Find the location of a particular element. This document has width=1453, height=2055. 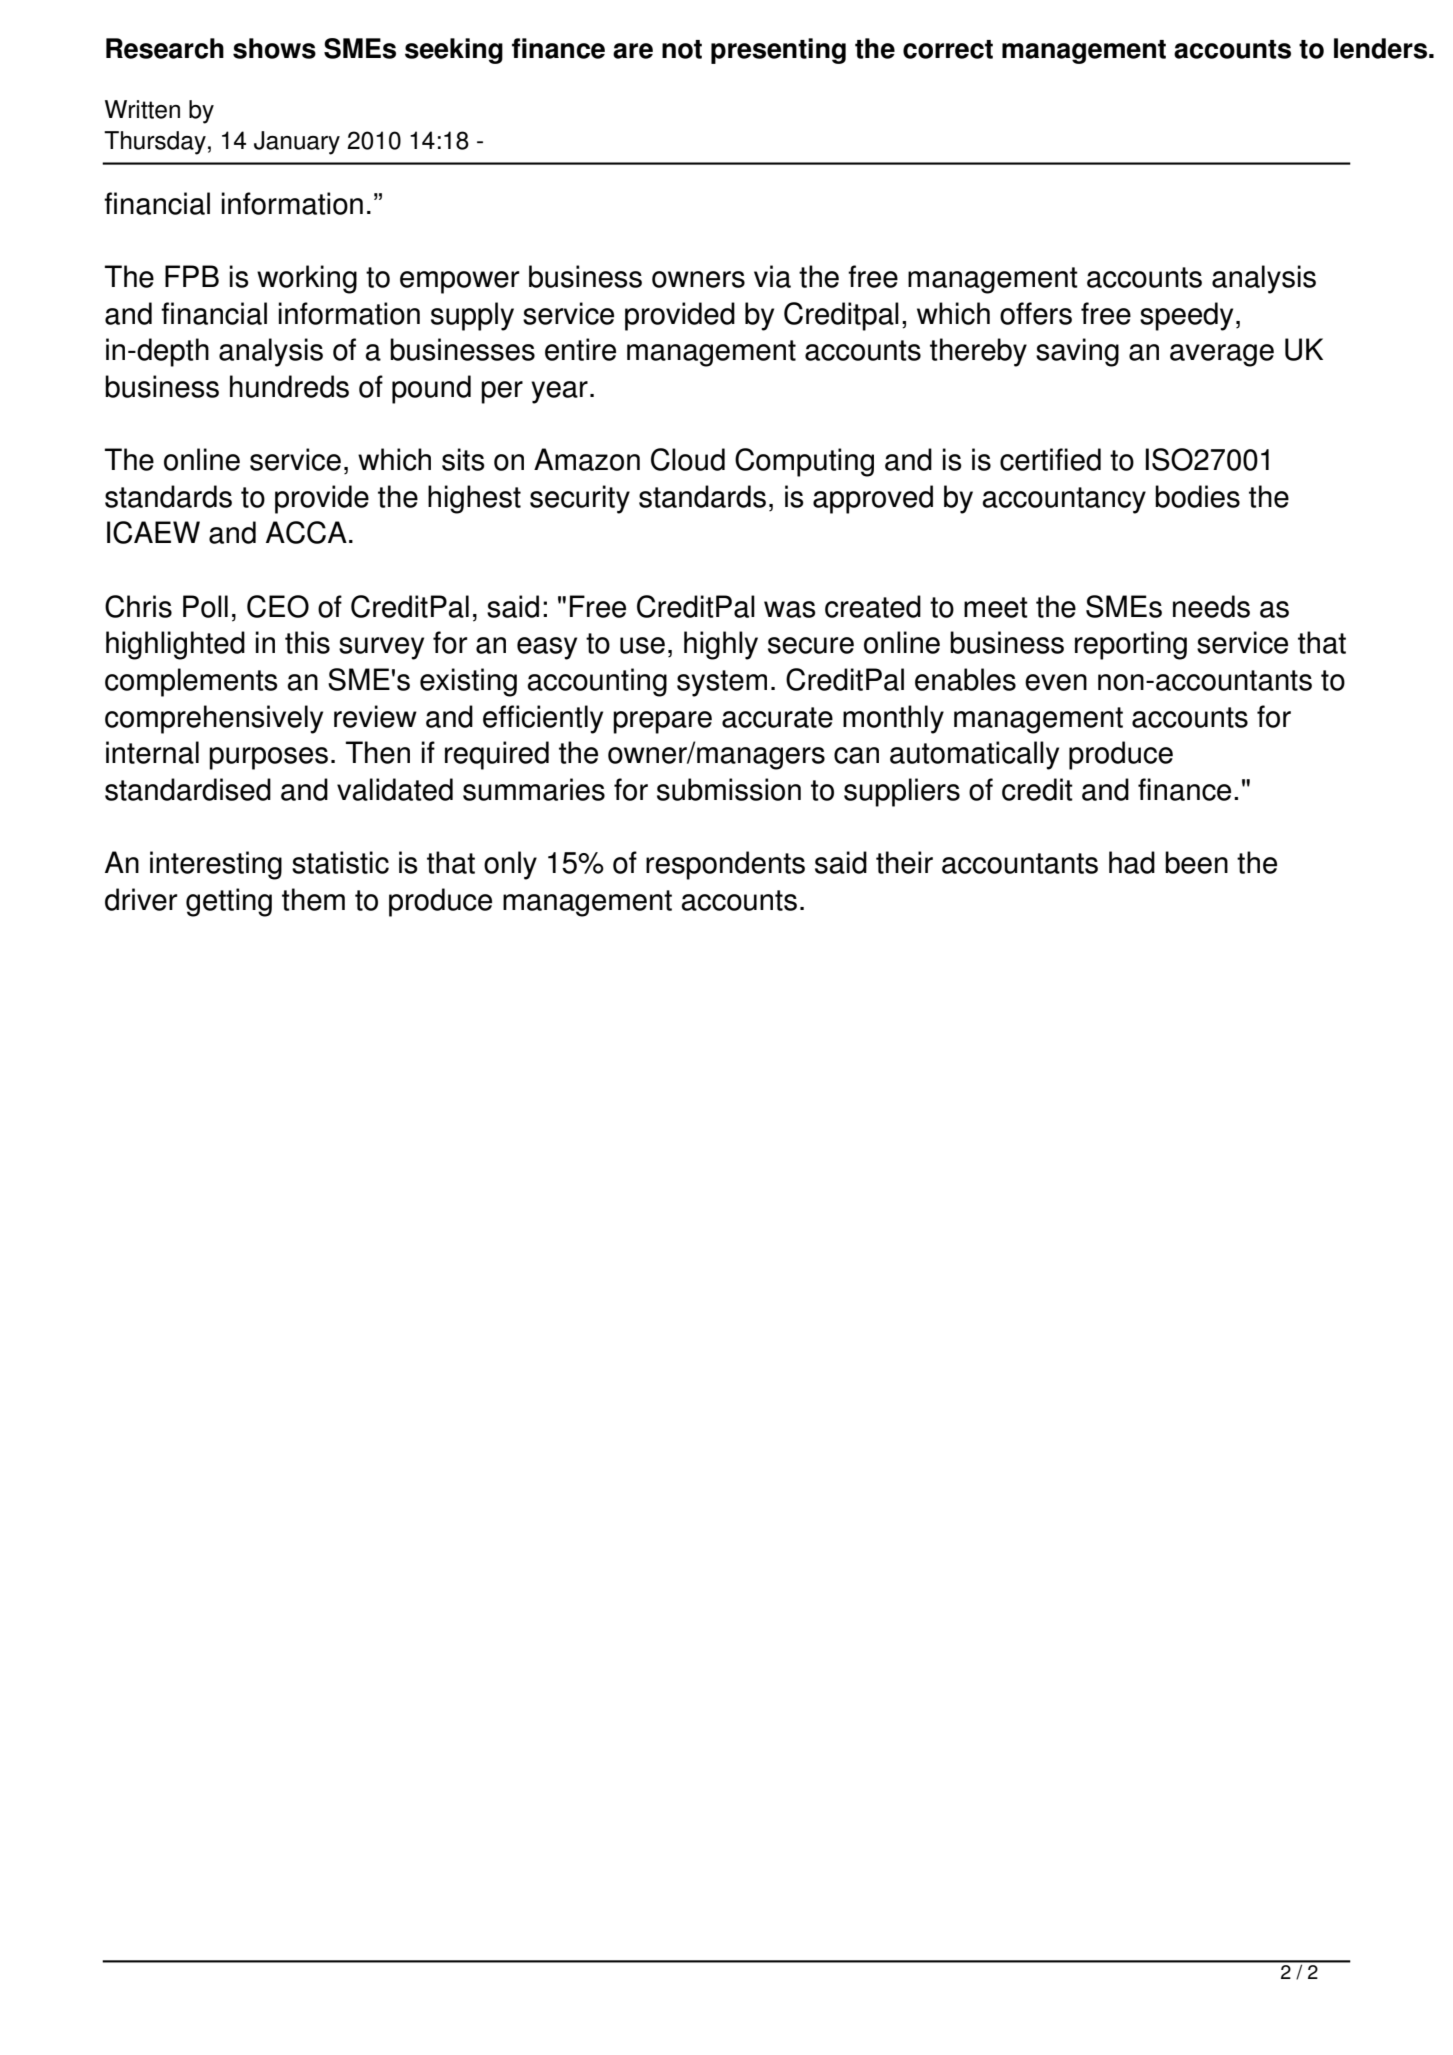

shows is located at coordinates (274, 48).
